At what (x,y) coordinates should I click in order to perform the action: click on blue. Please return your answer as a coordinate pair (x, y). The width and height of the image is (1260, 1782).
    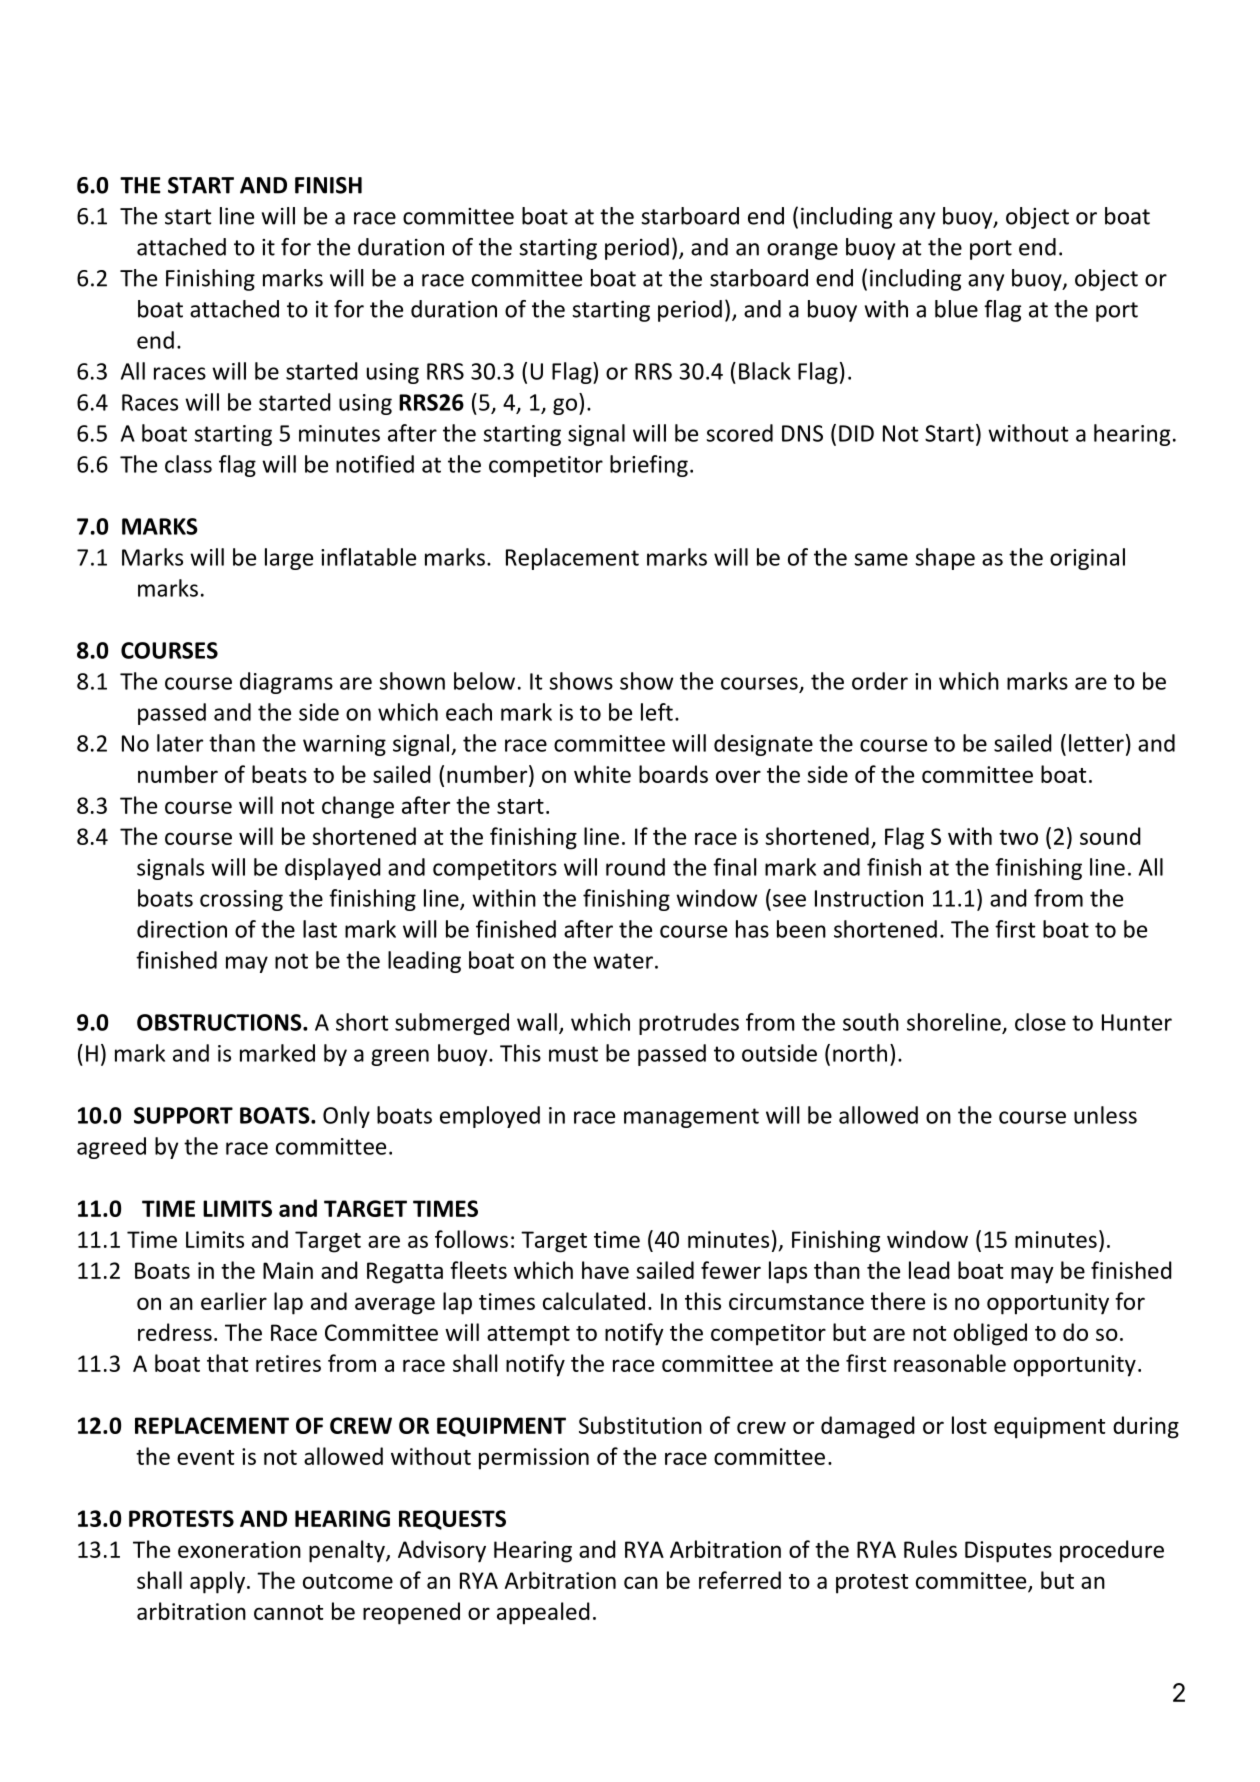
    Looking at the image, I should click on (956, 309).
